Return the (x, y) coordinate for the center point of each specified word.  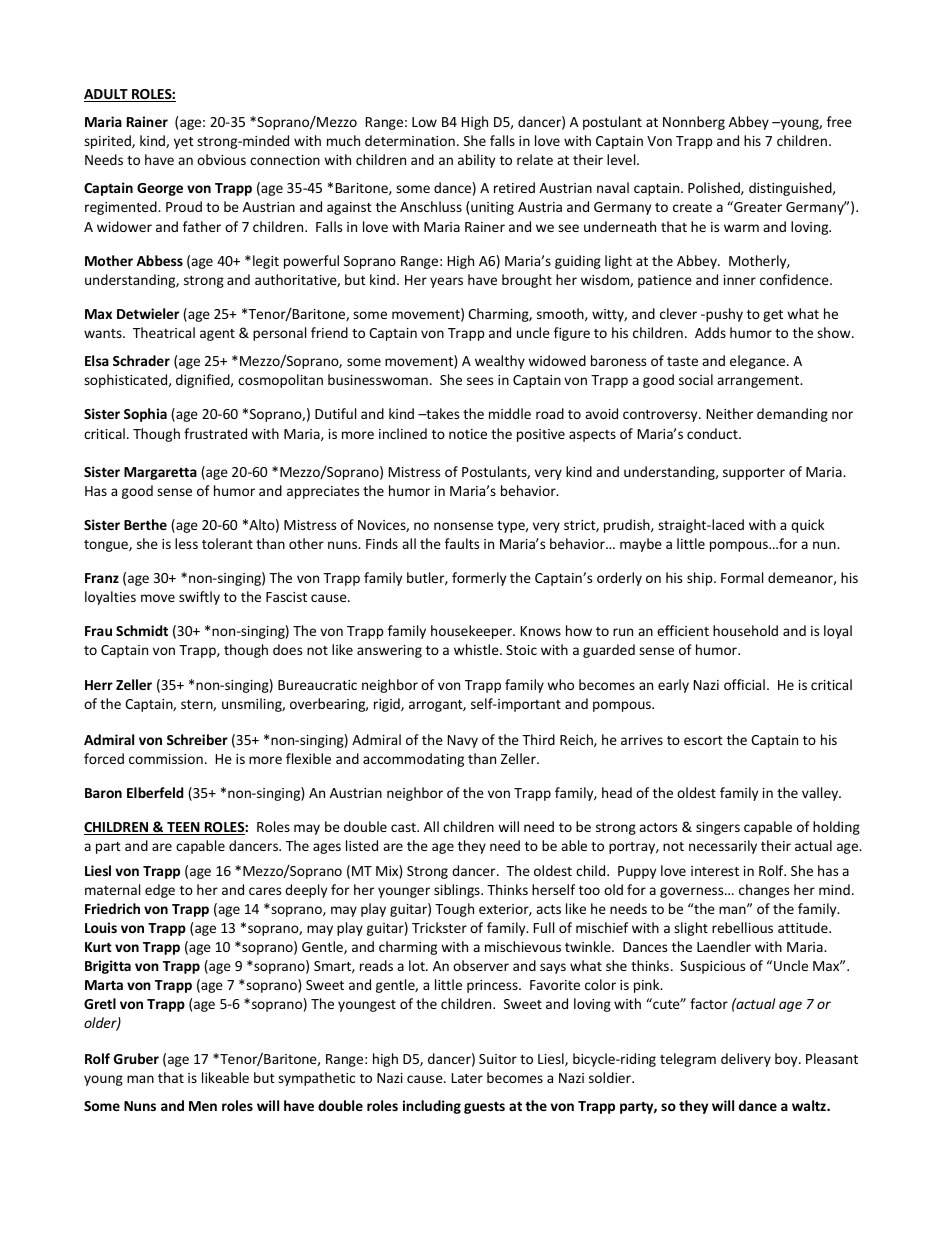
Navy (463, 741)
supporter (754, 474)
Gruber (136, 1058)
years (446, 282)
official (744, 684)
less (186, 543)
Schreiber (197, 739)
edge (160, 891)
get (773, 316)
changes (764, 891)
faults (462, 543)
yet (184, 143)
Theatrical (164, 332)
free (839, 121)
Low (424, 122)
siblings (458, 891)
